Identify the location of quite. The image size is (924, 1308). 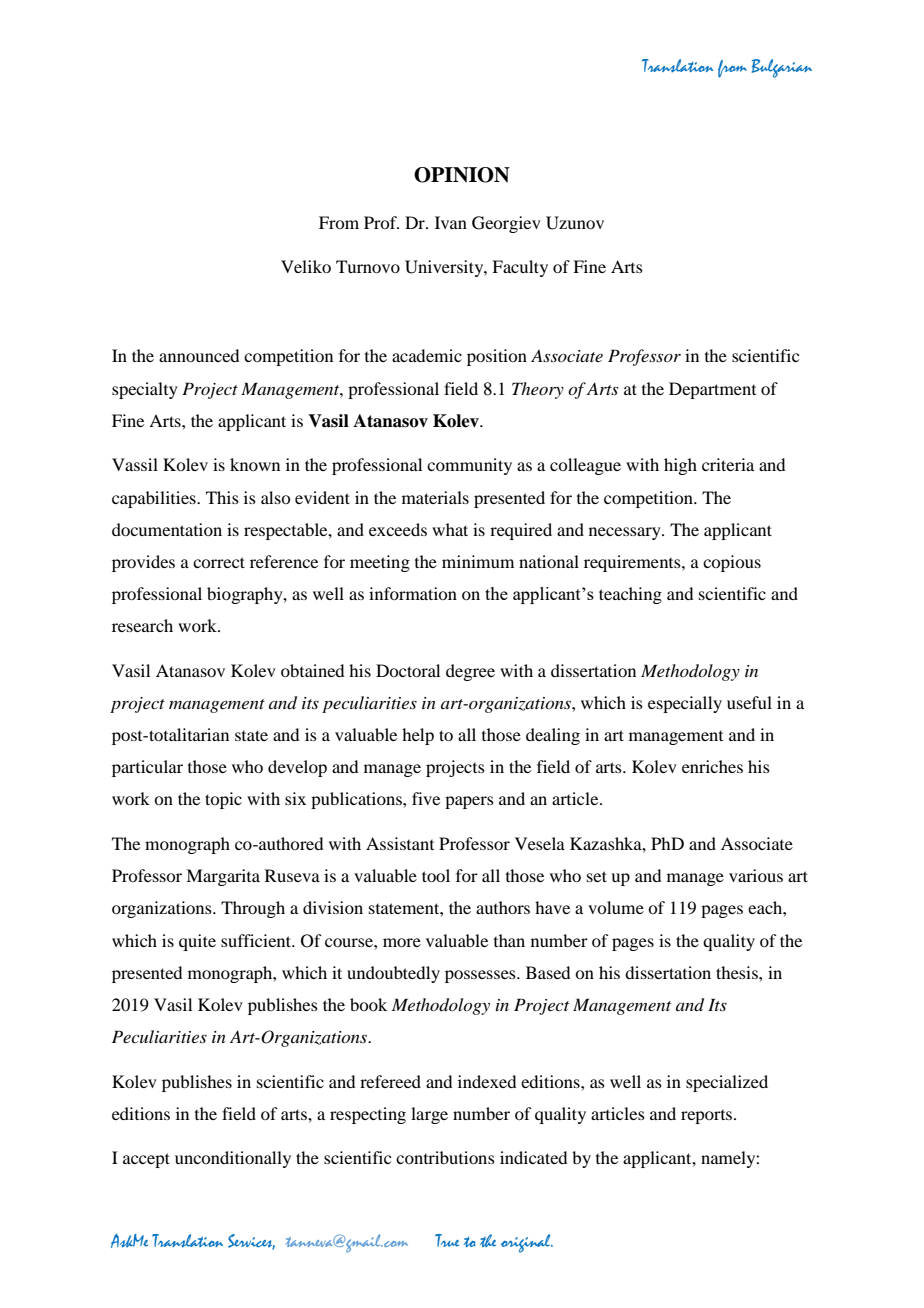
(197, 942).
